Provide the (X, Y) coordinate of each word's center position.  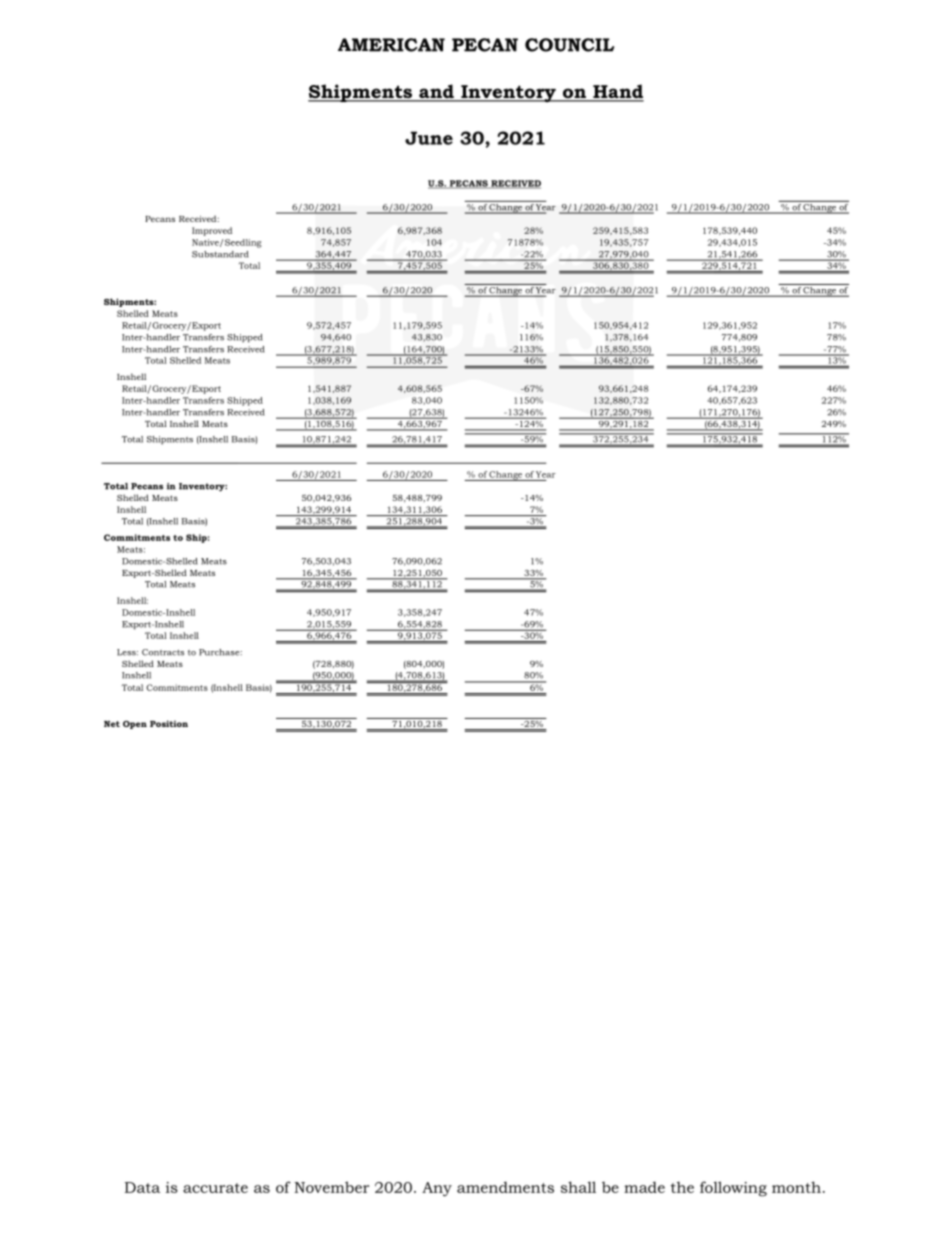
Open (135, 725)
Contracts (163, 652)
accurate (215, 1188)
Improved (212, 231)
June (429, 138)
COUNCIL (569, 45)
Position (169, 723)
